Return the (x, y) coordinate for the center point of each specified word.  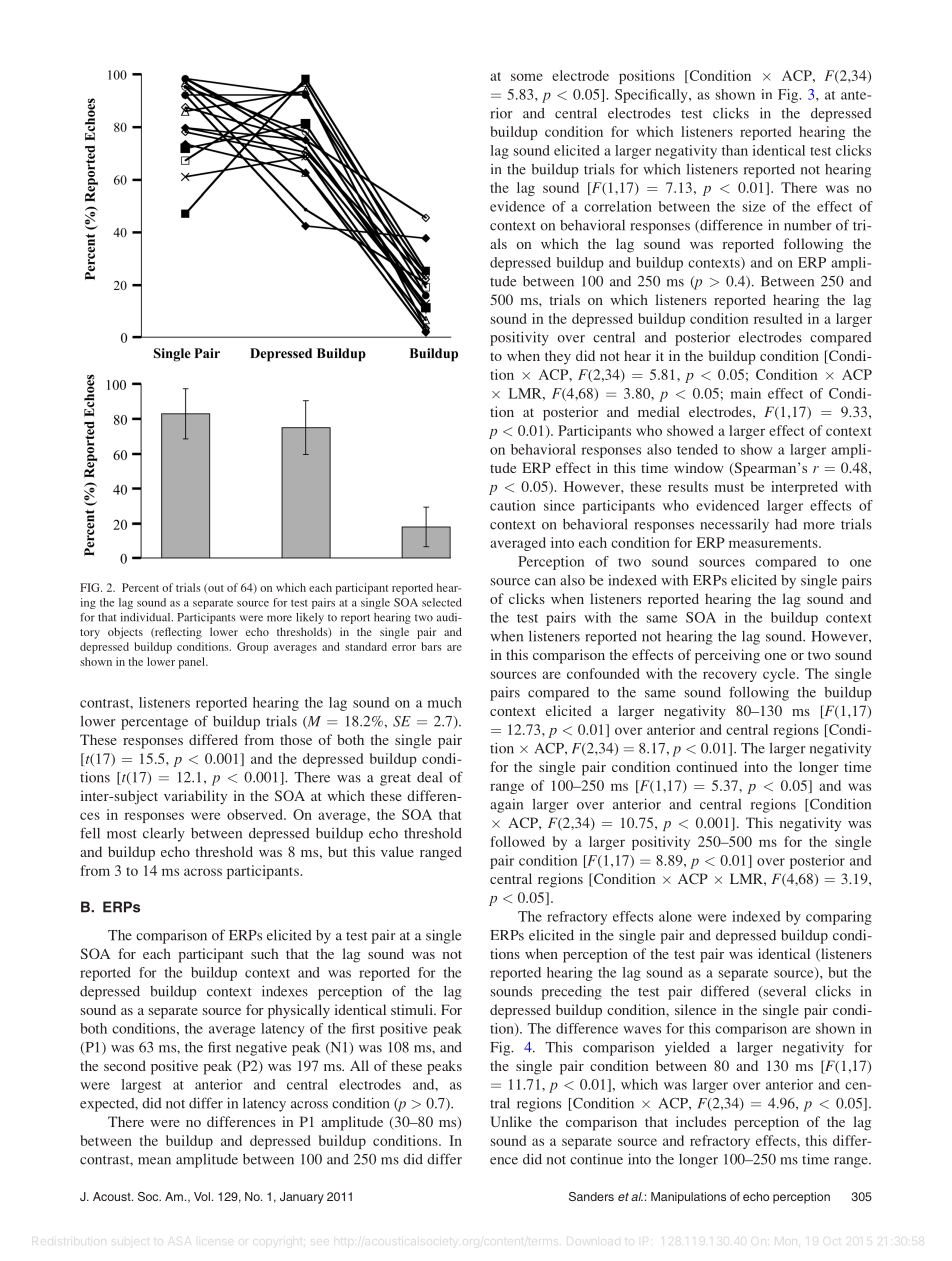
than (735, 150)
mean (154, 1161)
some (527, 77)
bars (431, 646)
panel (193, 663)
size (754, 206)
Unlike (511, 1121)
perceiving (727, 656)
